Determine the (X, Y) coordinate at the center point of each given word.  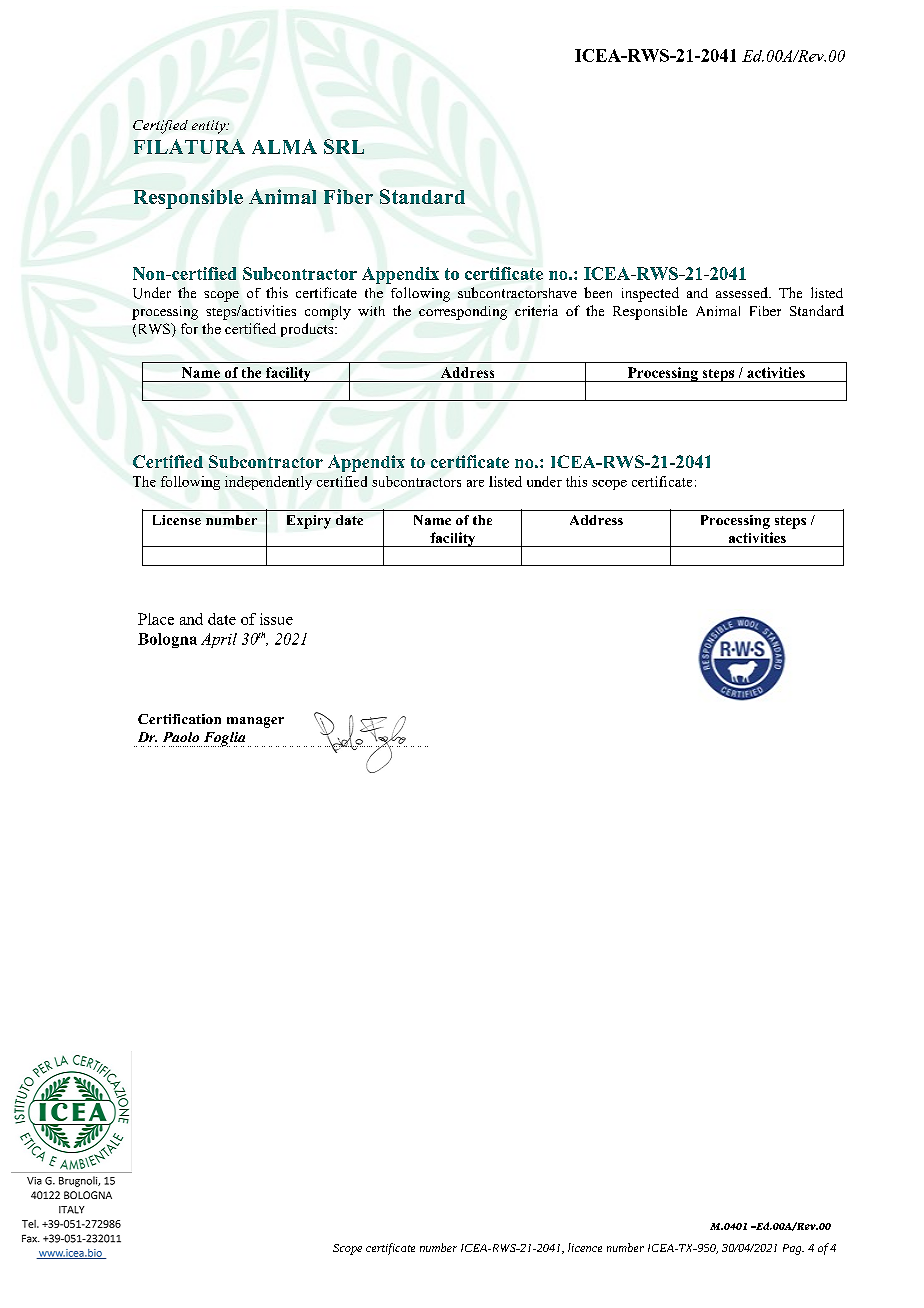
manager (255, 722)
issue (276, 619)
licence (585, 1247)
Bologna (167, 640)
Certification (179, 719)
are (475, 483)
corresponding (463, 313)
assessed (743, 292)
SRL (344, 146)
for (189, 328)
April (219, 640)
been (598, 292)
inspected (650, 294)
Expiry (309, 522)
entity (210, 127)
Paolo (181, 737)
